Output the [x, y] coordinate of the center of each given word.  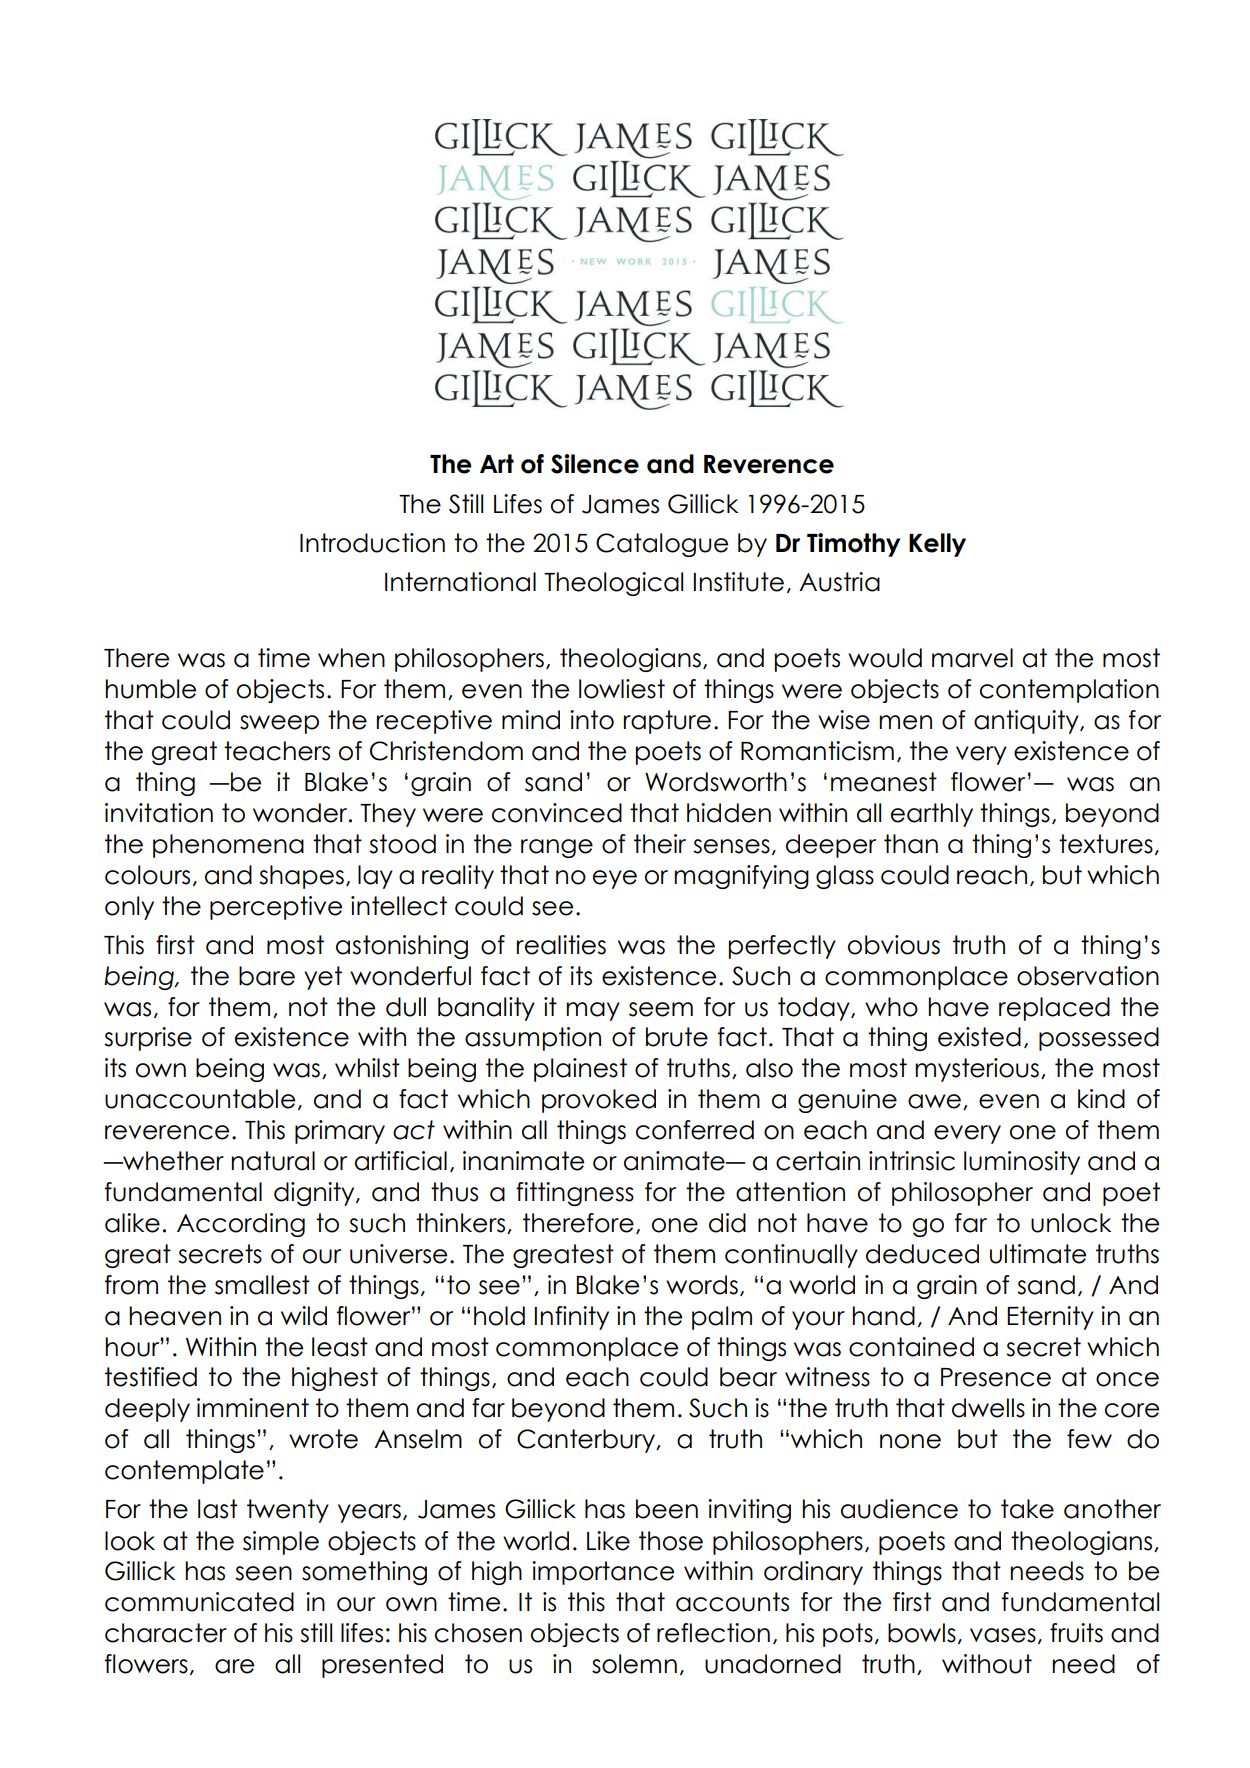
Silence [595, 464]
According [241, 1225]
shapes [301, 877]
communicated [199, 1602]
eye [615, 879]
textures [1106, 844]
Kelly [937, 545]
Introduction [372, 543]
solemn [634, 1664]
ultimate [1038, 1254]
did [727, 1223]
